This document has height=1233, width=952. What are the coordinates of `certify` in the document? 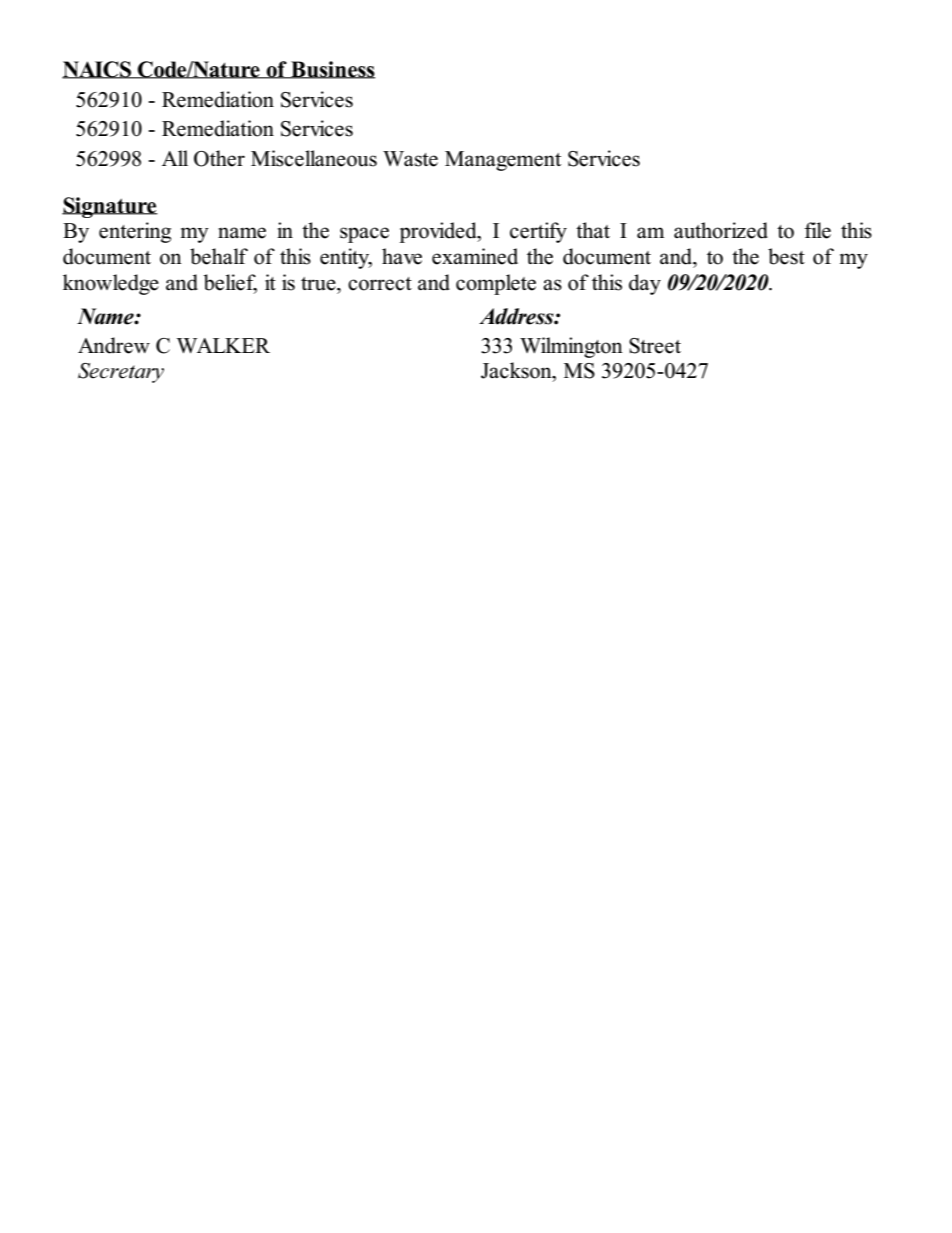 It's located at (538, 232).
